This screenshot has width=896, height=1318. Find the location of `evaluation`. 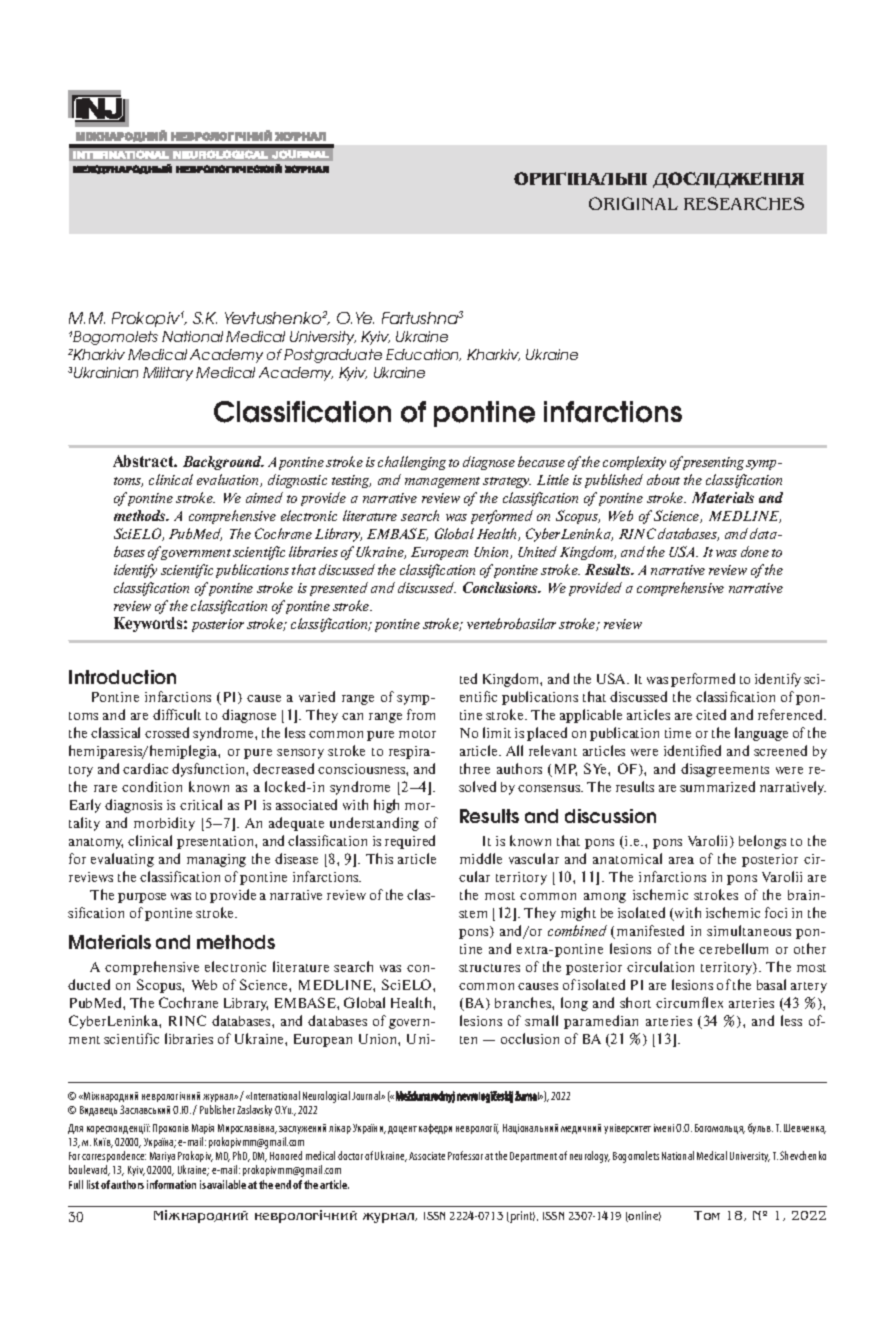

evaluation is located at coordinates (229, 480).
